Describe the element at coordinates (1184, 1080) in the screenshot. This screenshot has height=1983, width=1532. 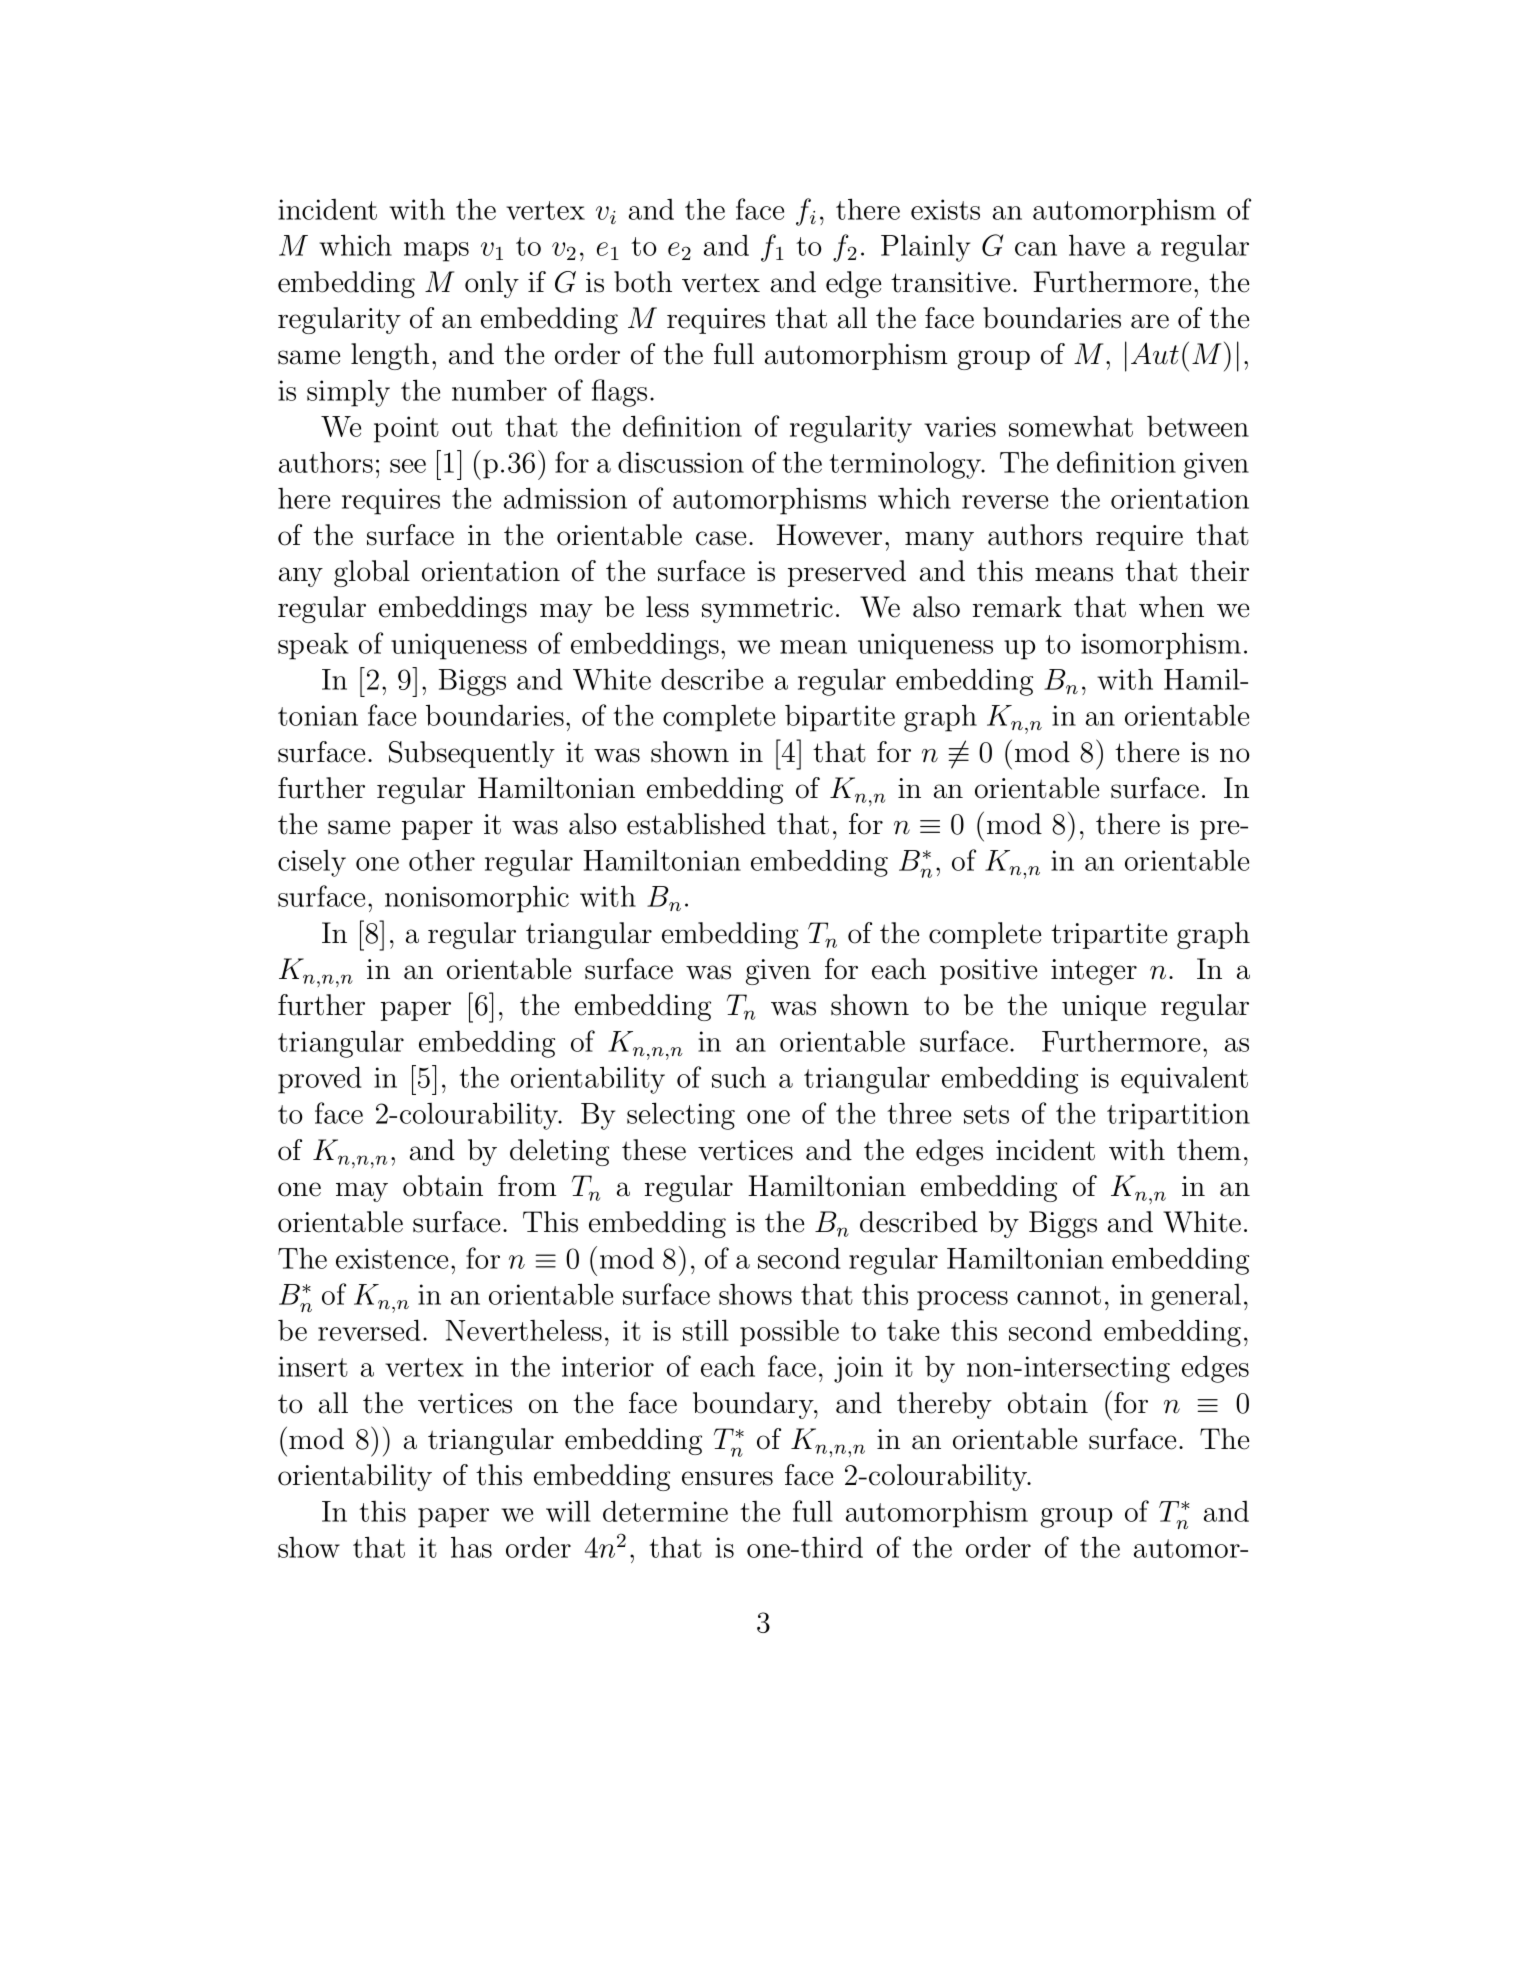
I see `equivalent` at that location.
